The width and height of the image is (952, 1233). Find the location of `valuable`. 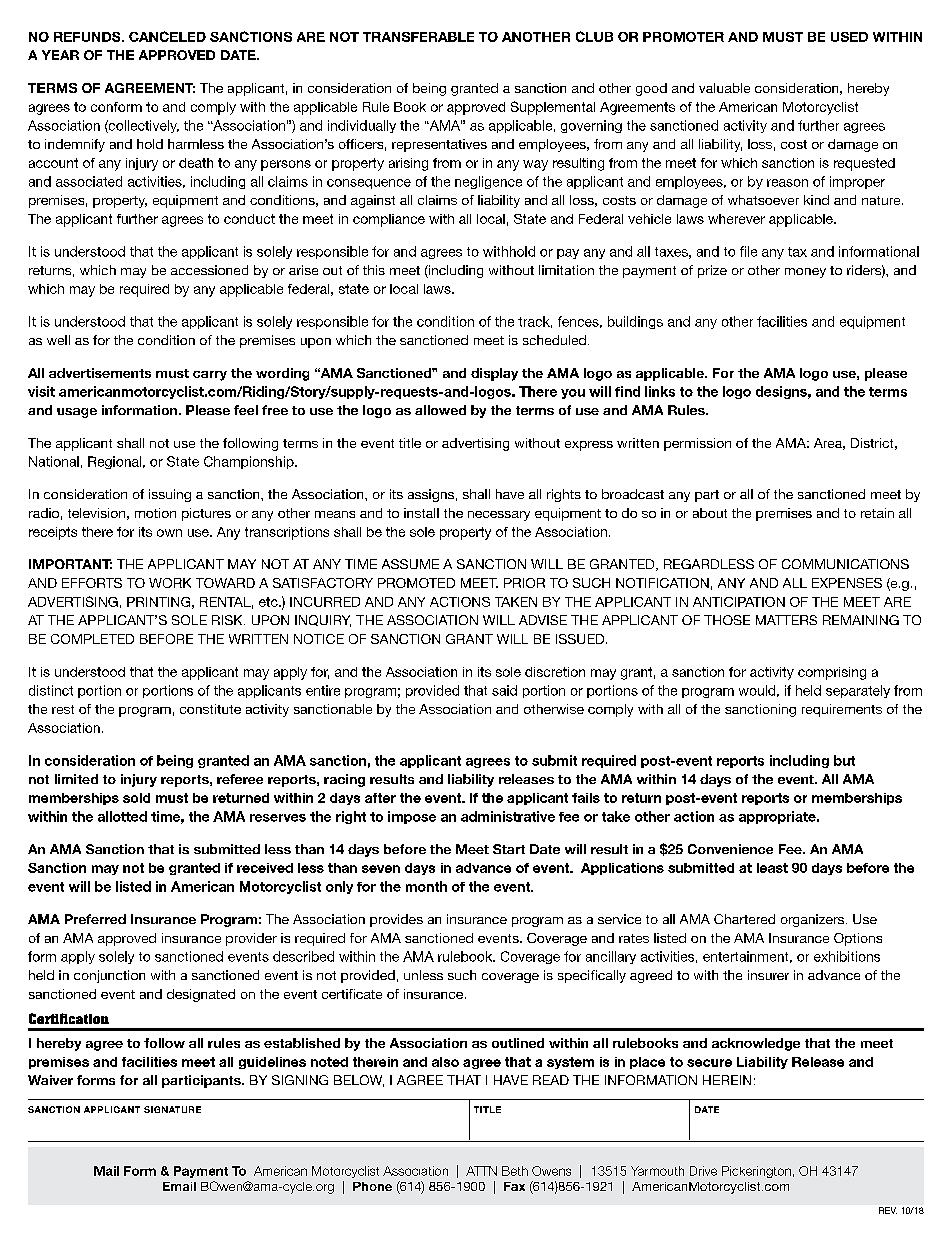

valuable is located at coordinates (724, 88).
